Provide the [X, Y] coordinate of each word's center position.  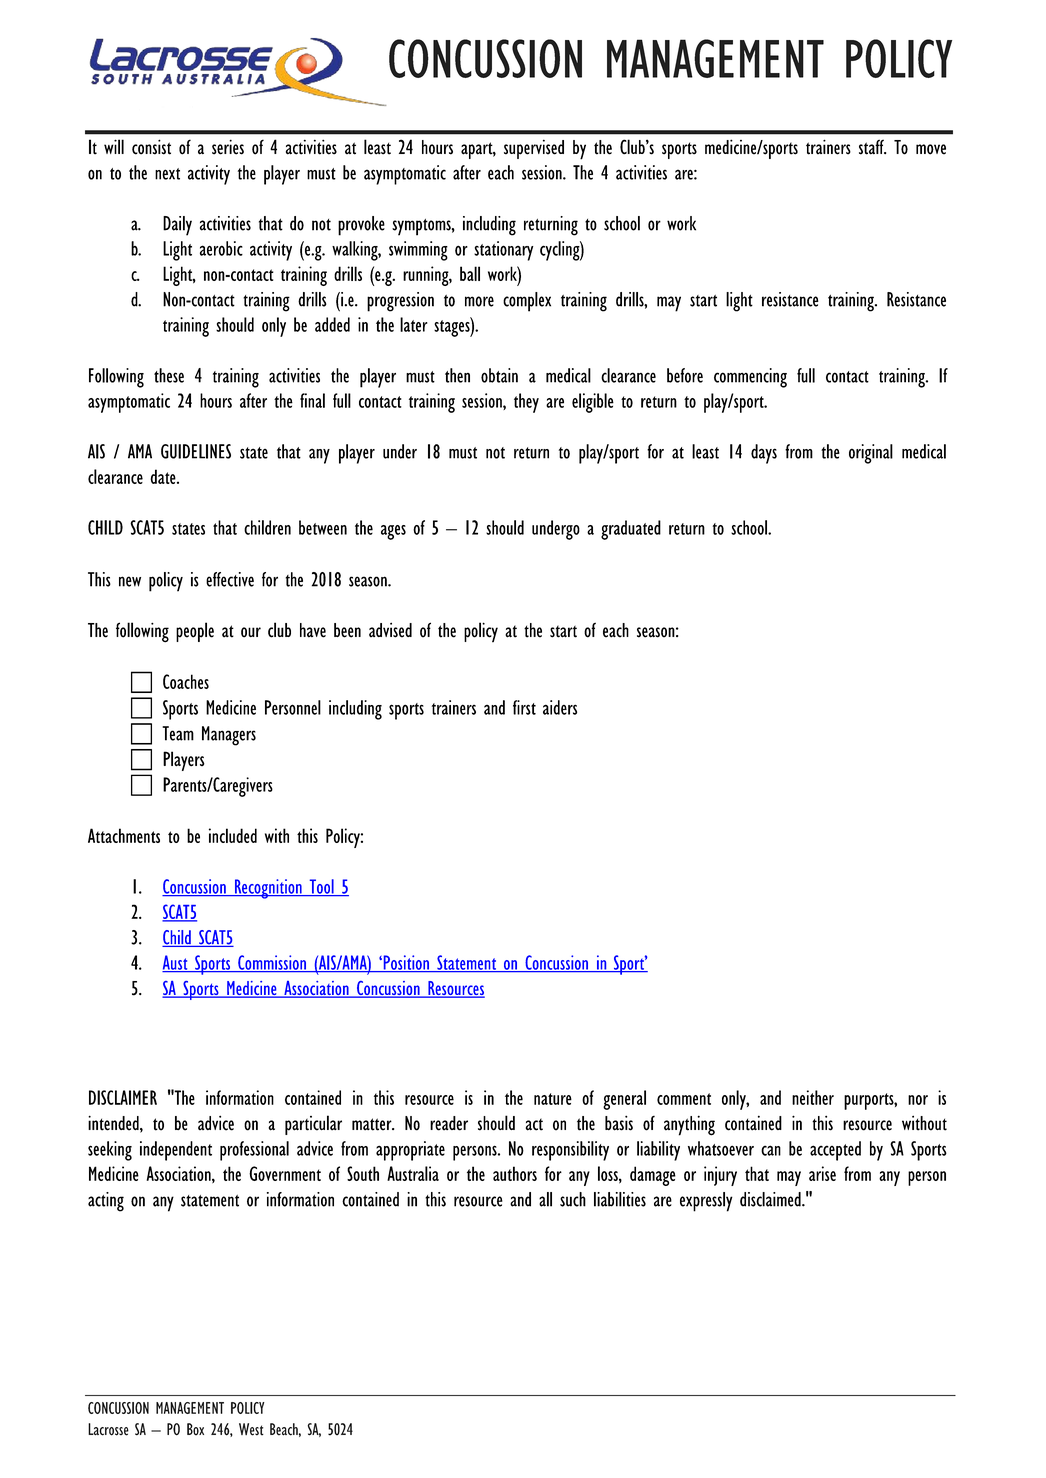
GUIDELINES [196, 451]
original [871, 454]
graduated [631, 530]
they [526, 403]
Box [195, 1429]
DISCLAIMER [123, 1097]
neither [813, 1097]
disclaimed [771, 1199]
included [233, 835]
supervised [534, 149]
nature [553, 1099]
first [524, 707]
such [573, 1199]
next [167, 174]
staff [872, 147]
